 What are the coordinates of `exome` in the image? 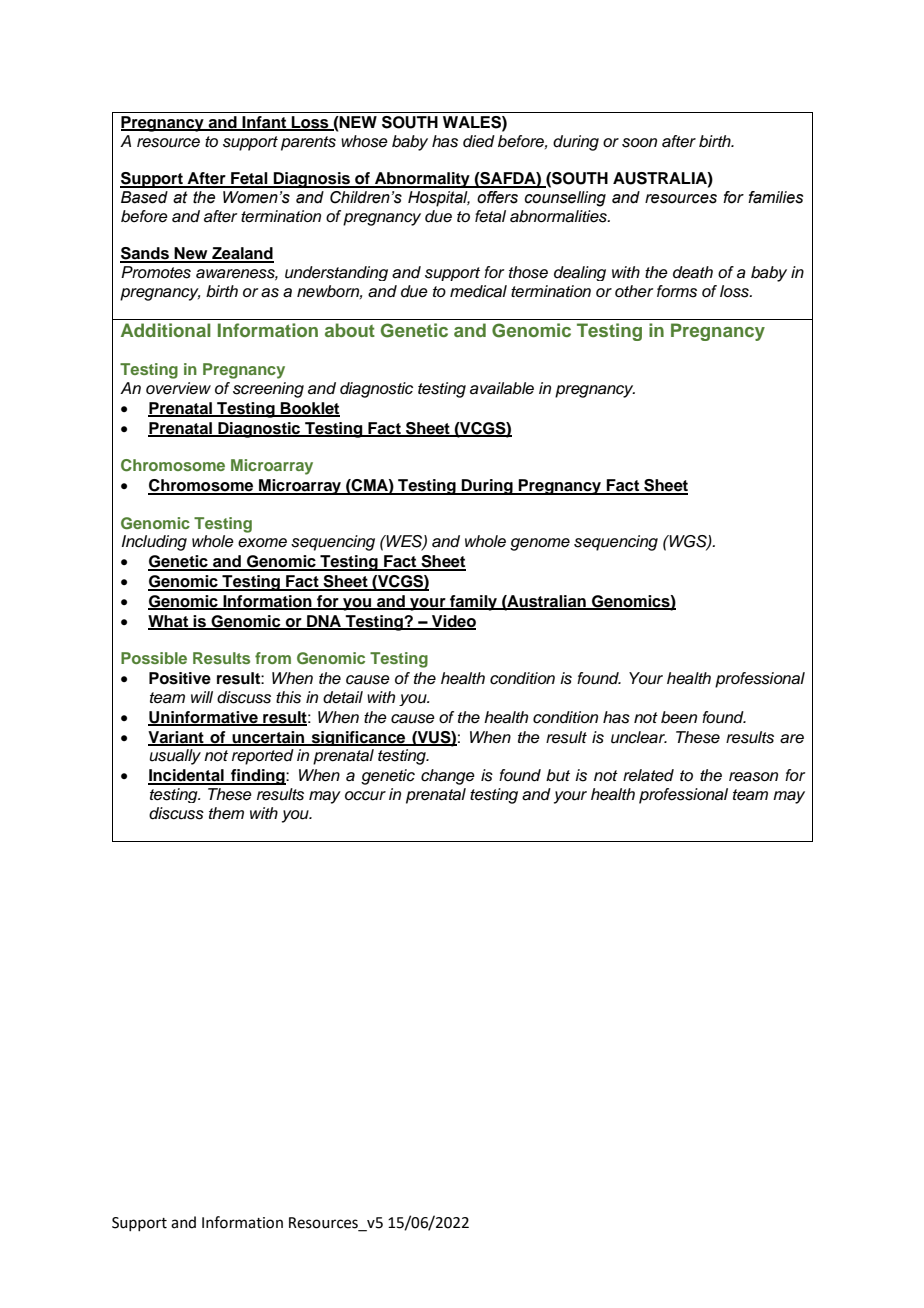 It's located at (262, 543).
